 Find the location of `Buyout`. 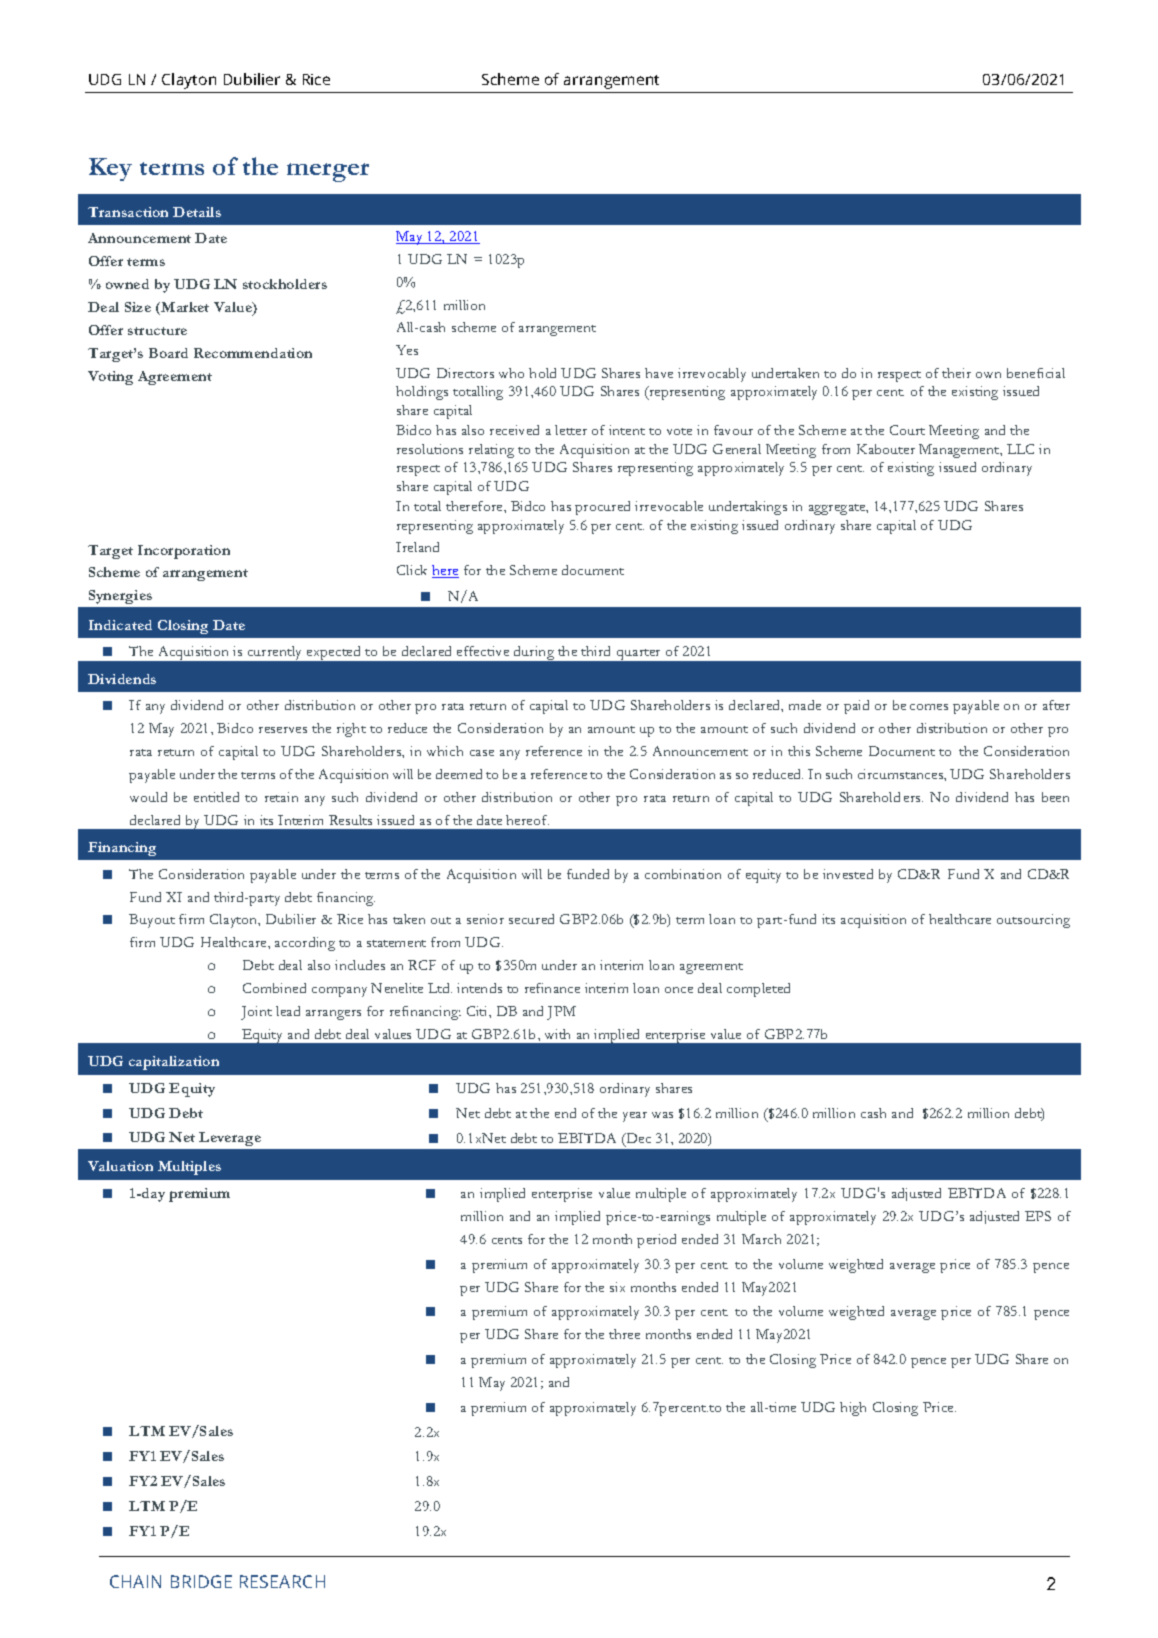

Buyout is located at coordinates (152, 921).
